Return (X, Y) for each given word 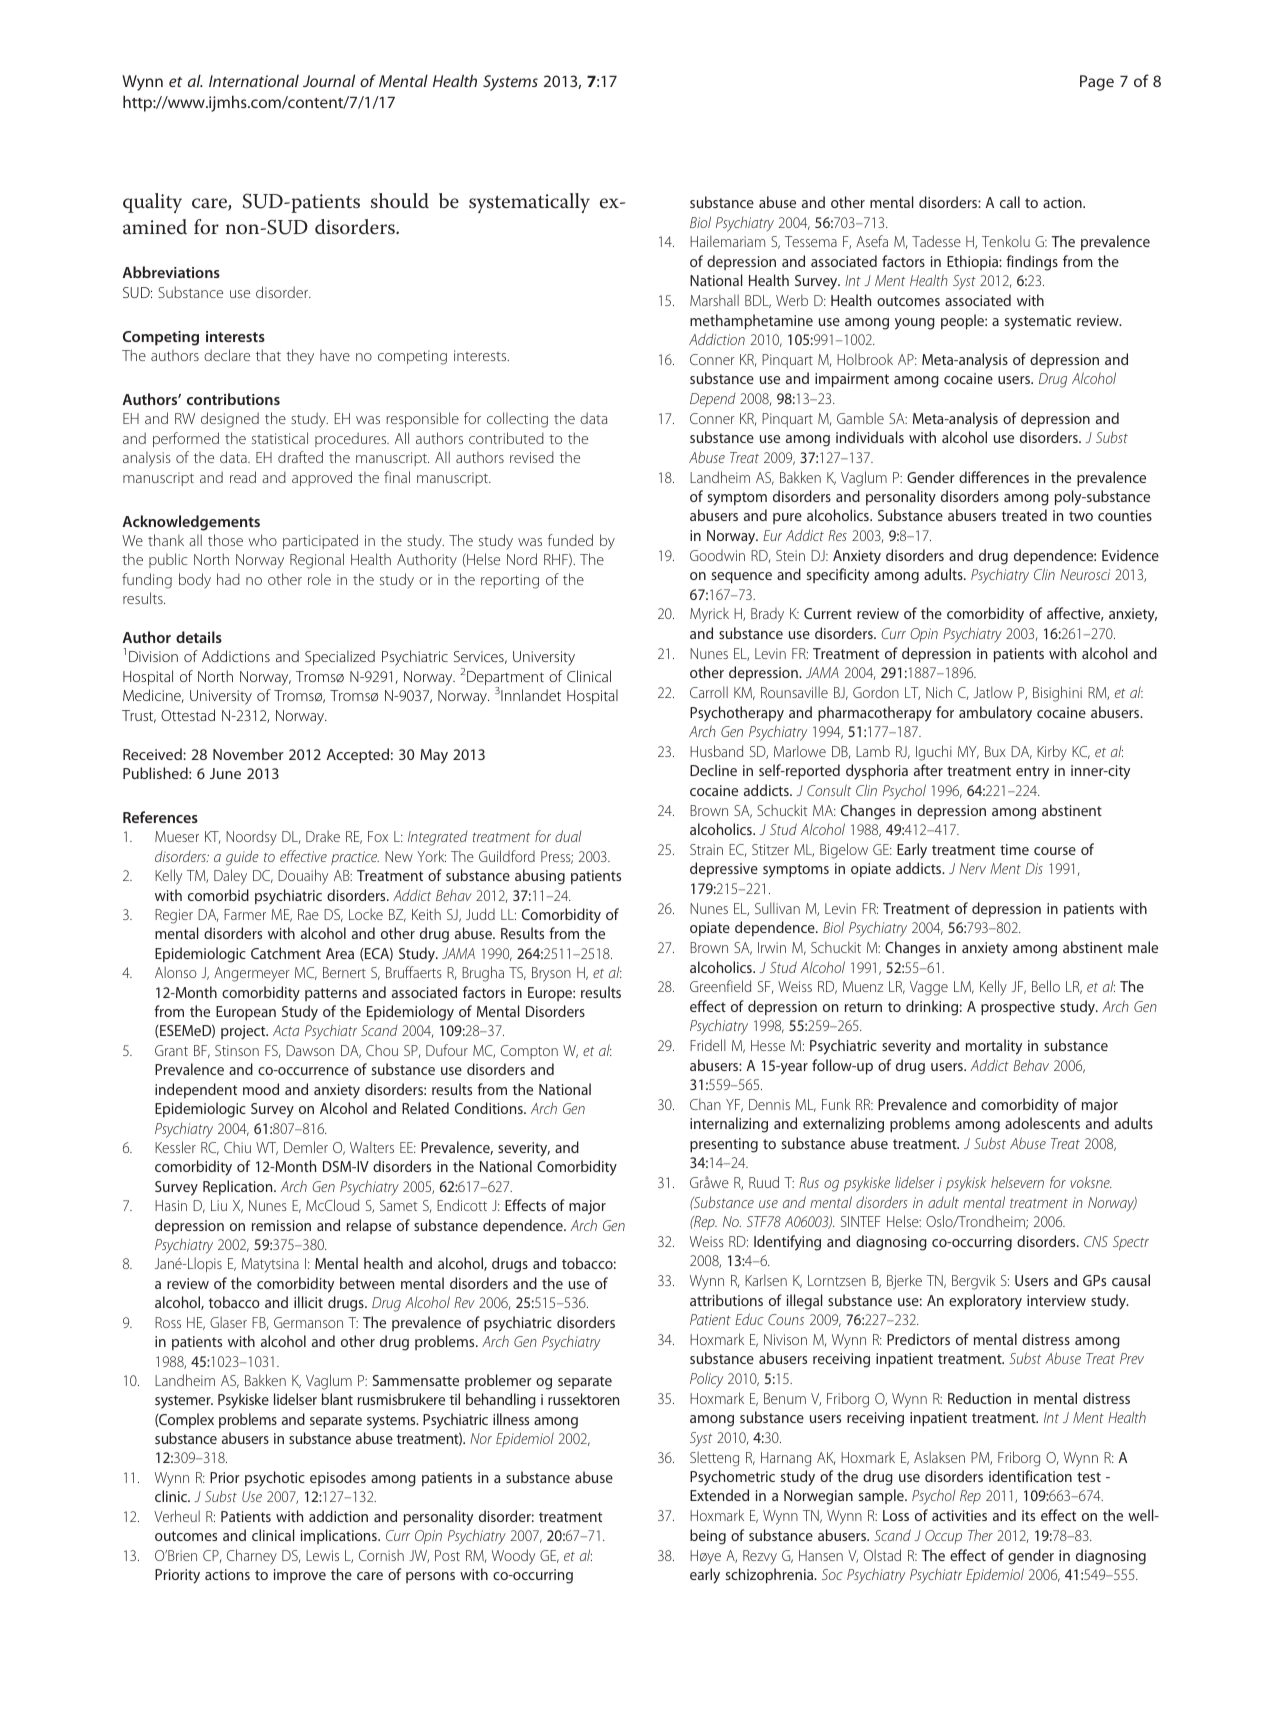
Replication (239, 1187)
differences (994, 477)
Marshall (714, 300)
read (243, 477)
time (1014, 849)
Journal (329, 80)
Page (1097, 83)
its (1028, 1515)
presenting (724, 1145)
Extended (719, 1495)
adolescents (1042, 1123)
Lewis (322, 1555)
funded (570, 540)
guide (242, 858)
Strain (706, 849)
